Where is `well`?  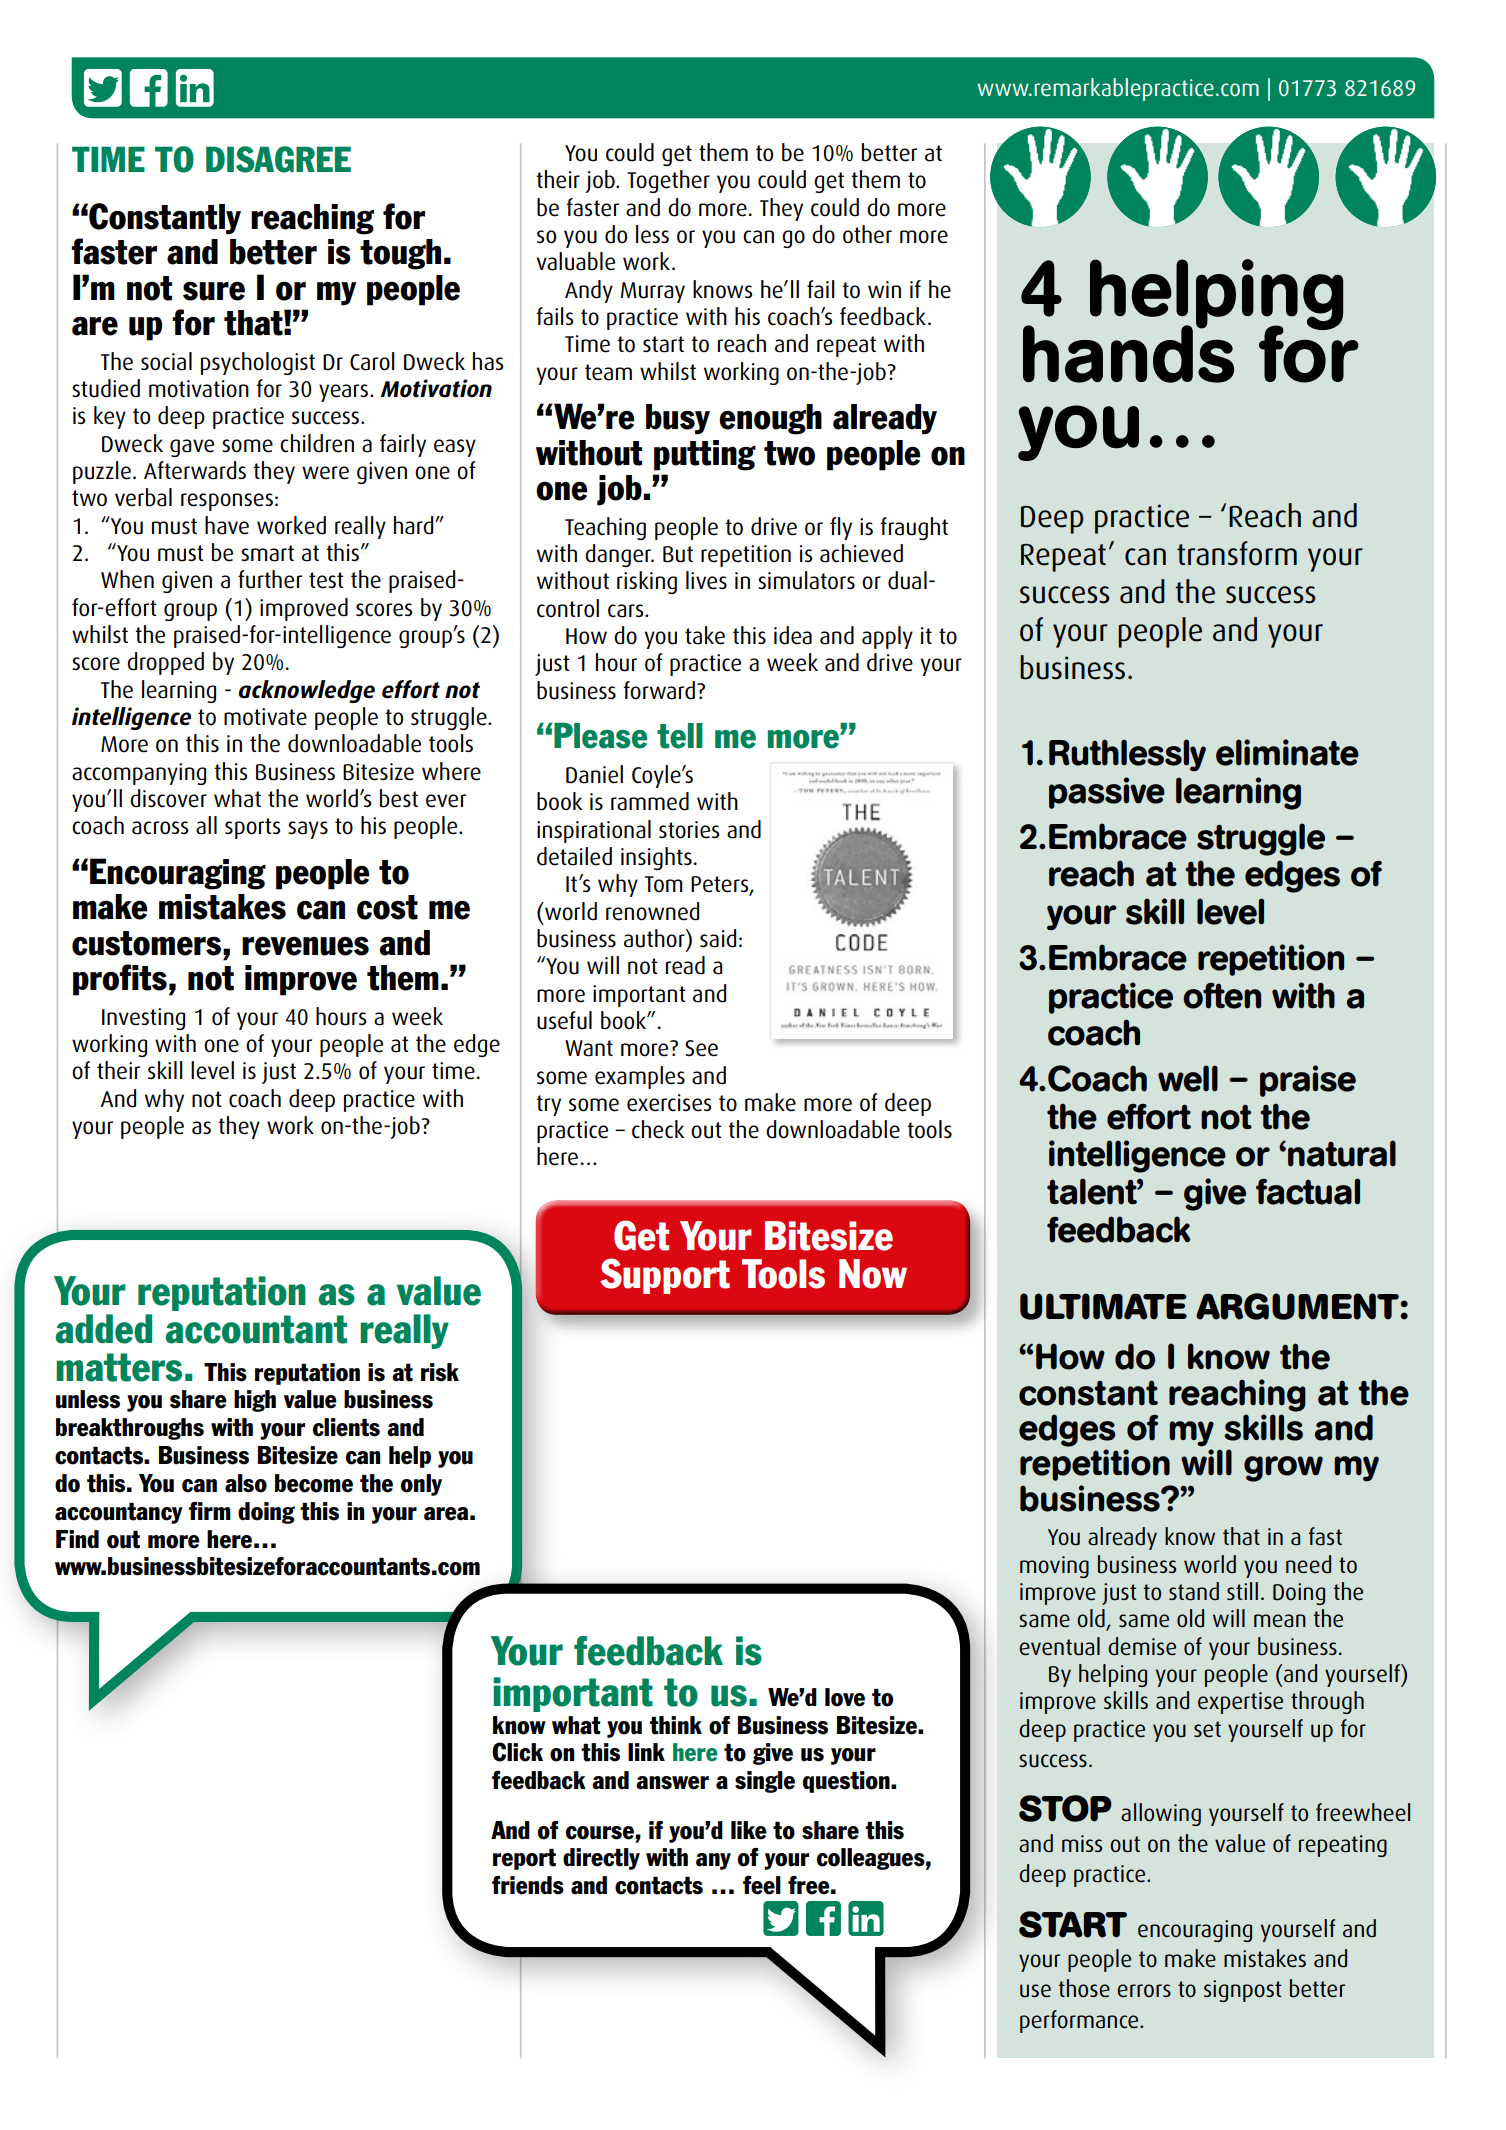 well is located at coordinates (1188, 1078).
